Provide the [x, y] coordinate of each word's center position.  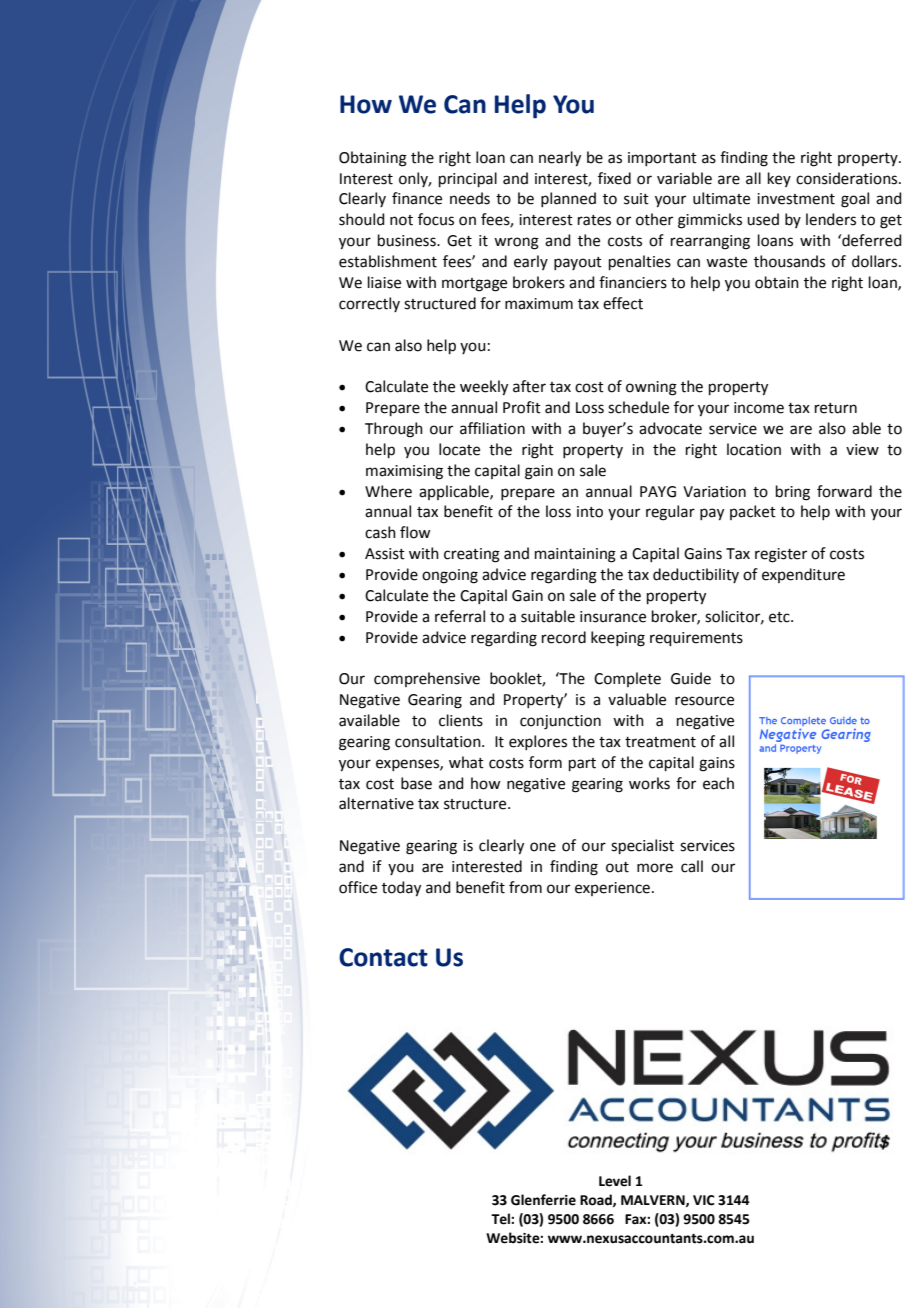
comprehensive [427, 679]
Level [615, 1181]
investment [796, 199]
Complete [627, 679]
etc [780, 617]
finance [417, 198]
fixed [614, 178]
